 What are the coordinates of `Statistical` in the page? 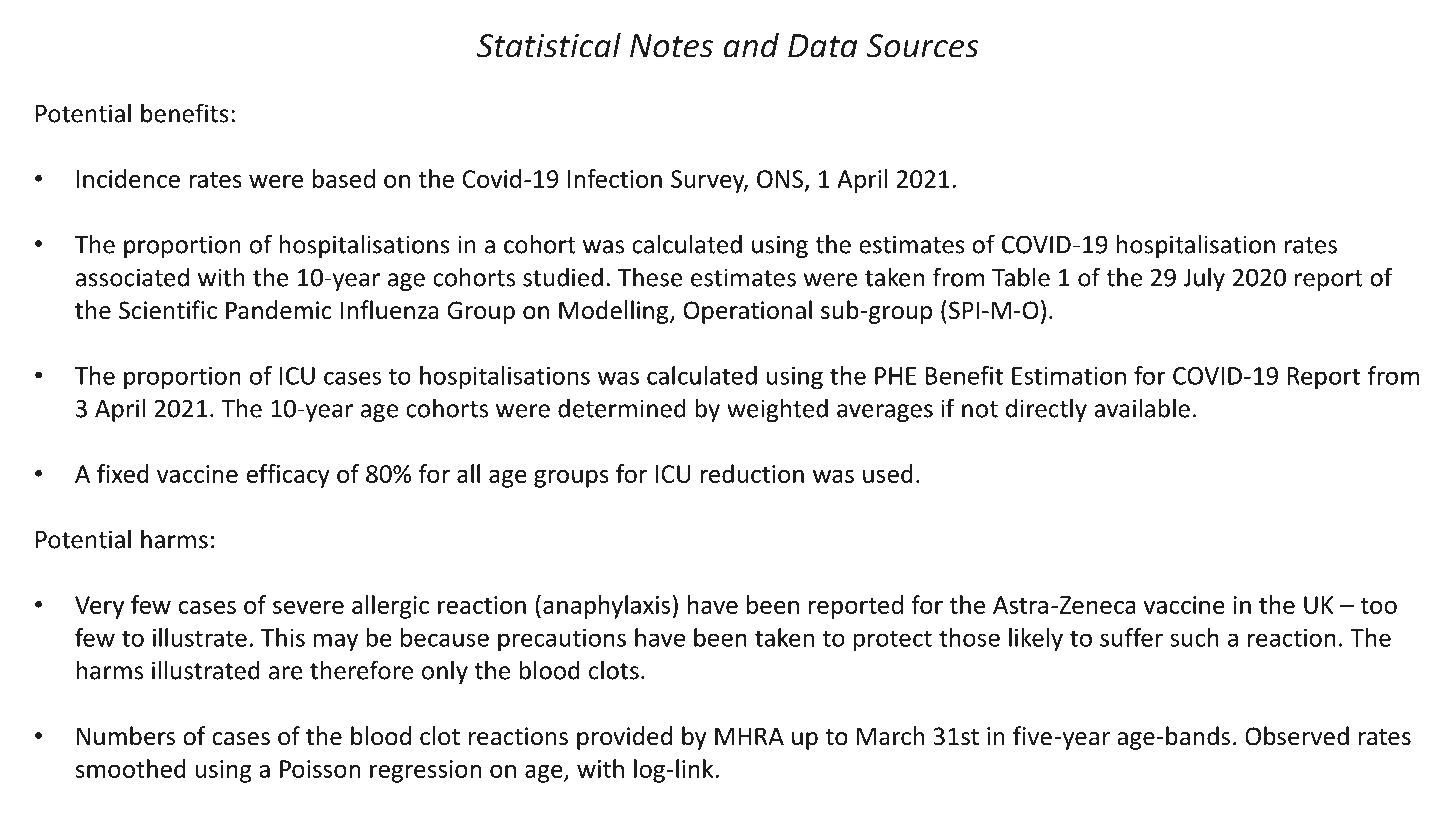 It's located at (549, 45).
